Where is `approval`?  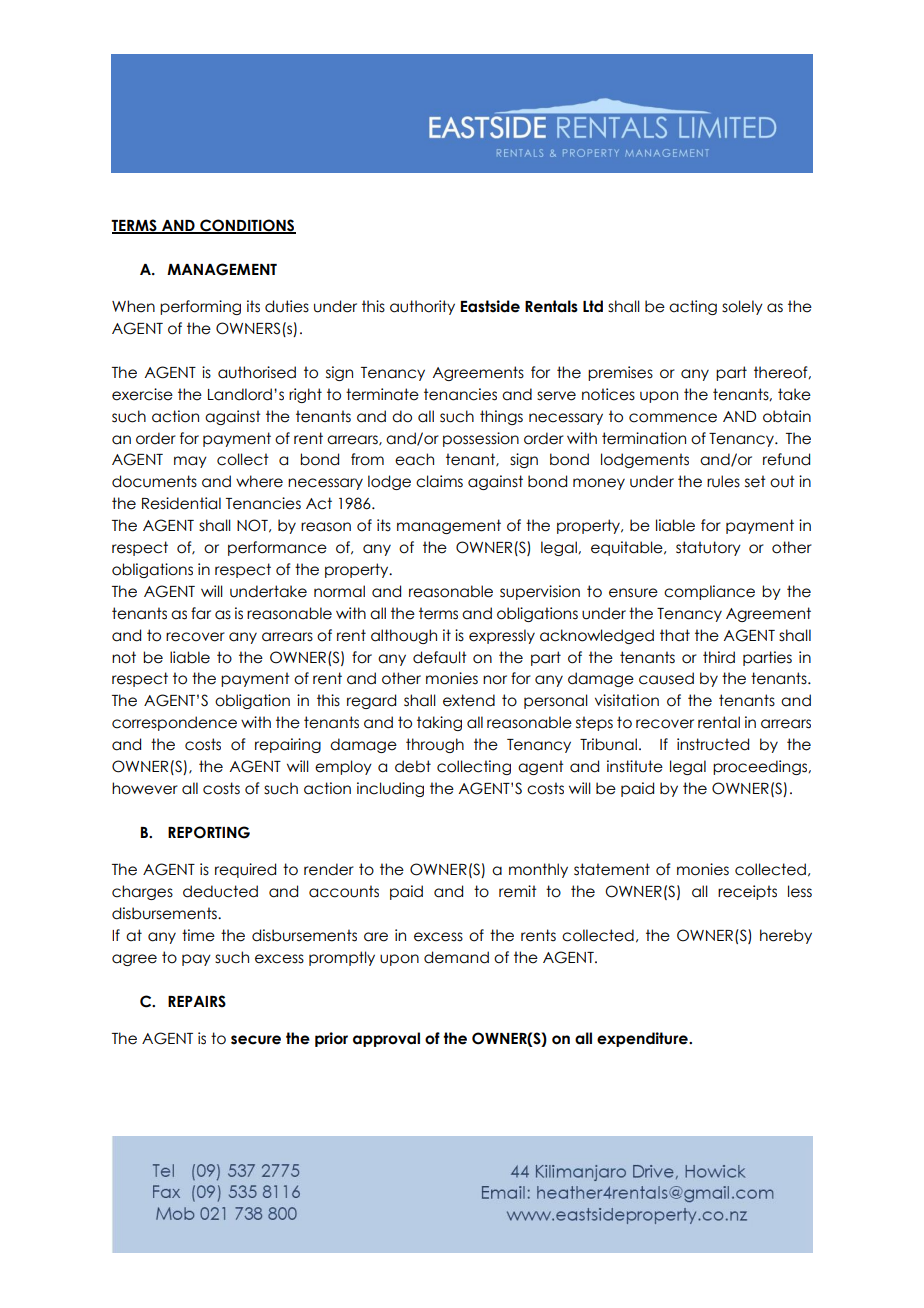
approval is located at coordinates (386, 1039).
